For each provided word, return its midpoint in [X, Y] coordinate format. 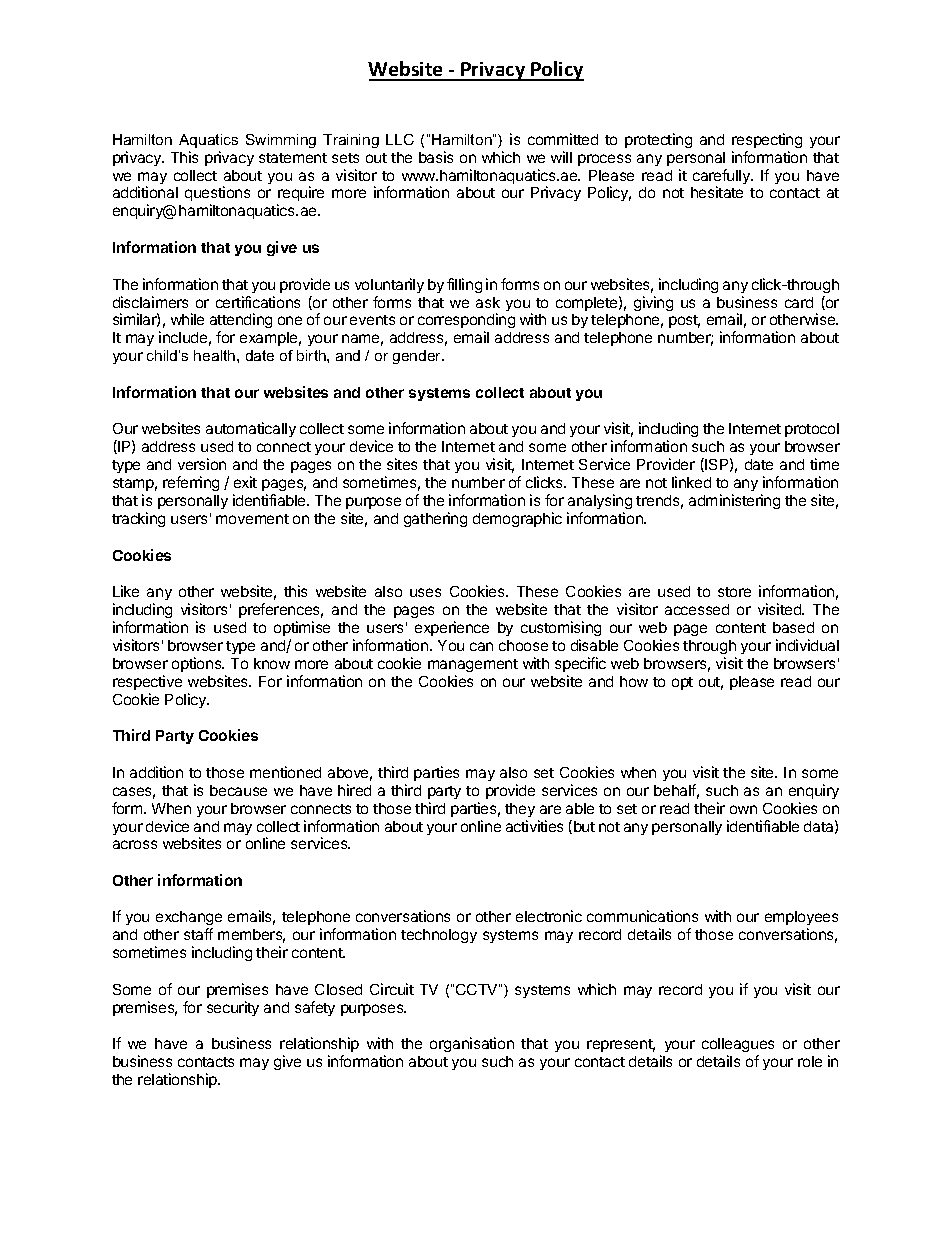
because [238, 790]
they [520, 810]
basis [436, 157]
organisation [472, 1044]
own [743, 809]
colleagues [738, 1047]
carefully [722, 178]
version [202, 464]
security [233, 1008]
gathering [435, 519]
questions [217, 195]
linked [691, 482]
